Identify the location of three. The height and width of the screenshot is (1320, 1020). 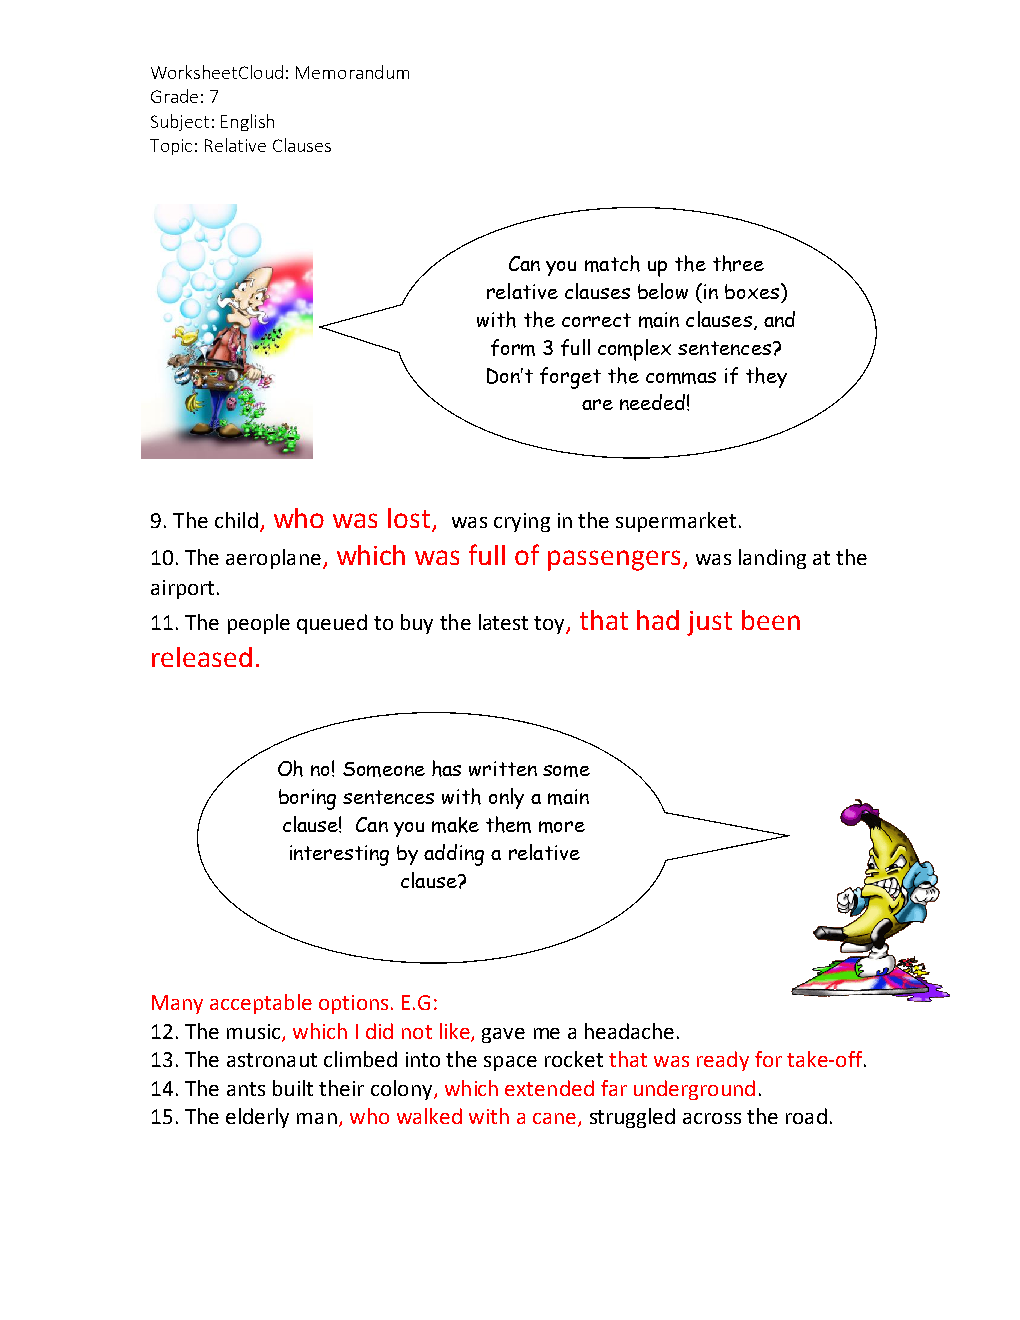
(738, 263).
